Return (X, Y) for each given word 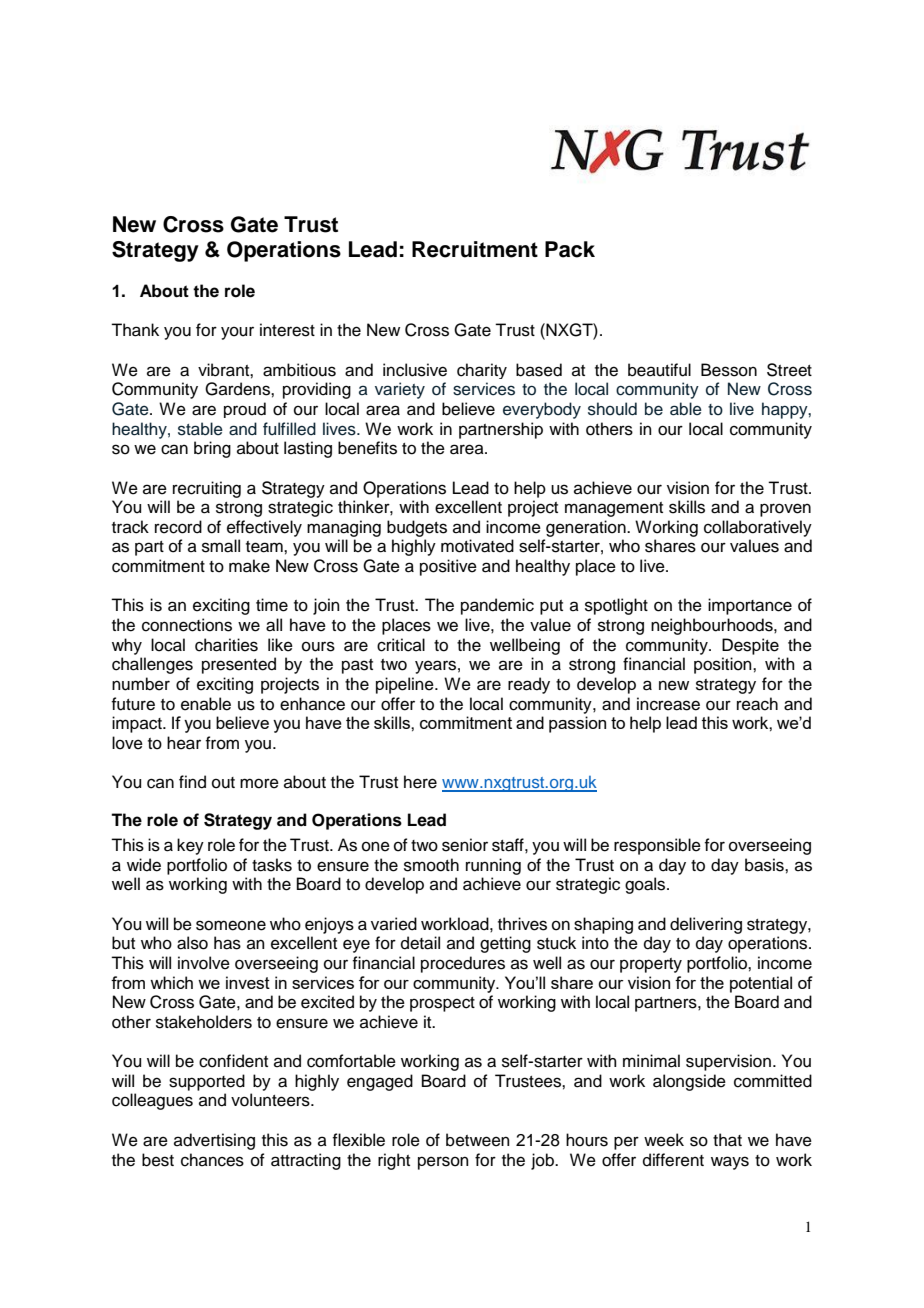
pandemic (497, 606)
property (651, 965)
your (237, 333)
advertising (214, 1141)
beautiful (659, 370)
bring (212, 449)
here (420, 782)
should (612, 409)
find (192, 782)
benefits (367, 448)
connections (187, 625)
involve (204, 963)
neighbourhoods (713, 626)
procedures (463, 964)
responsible (657, 846)
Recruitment (475, 249)
